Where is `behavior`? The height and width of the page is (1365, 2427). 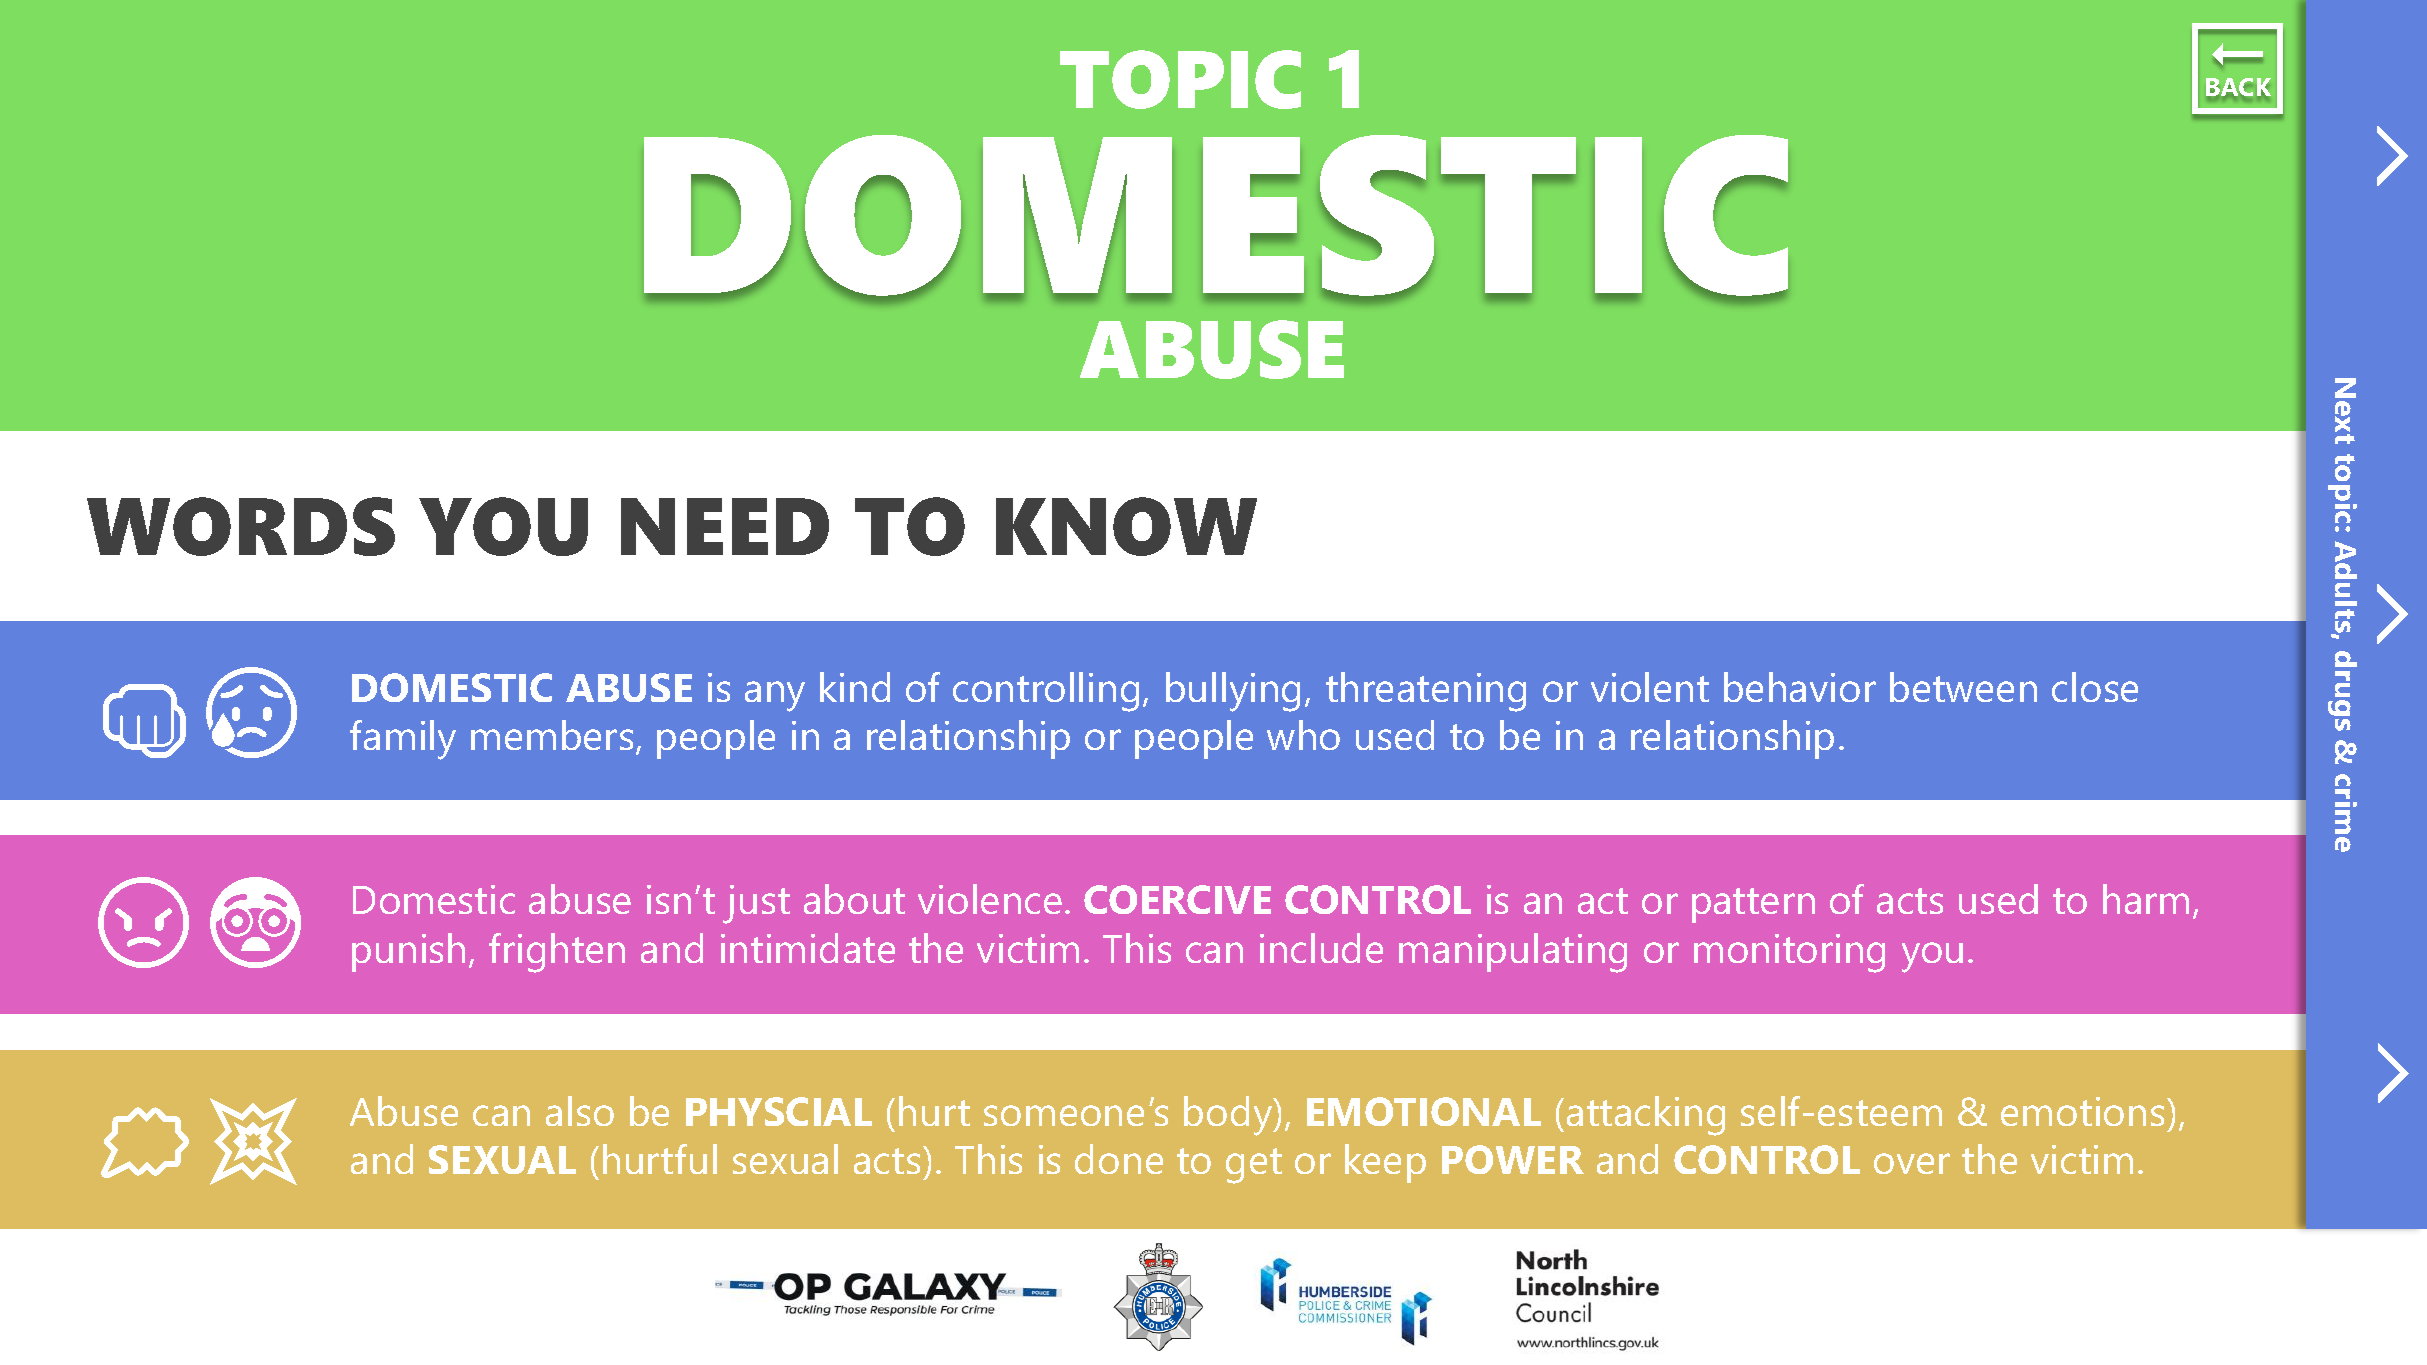 behavior is located at coordinates (1800, 687).
